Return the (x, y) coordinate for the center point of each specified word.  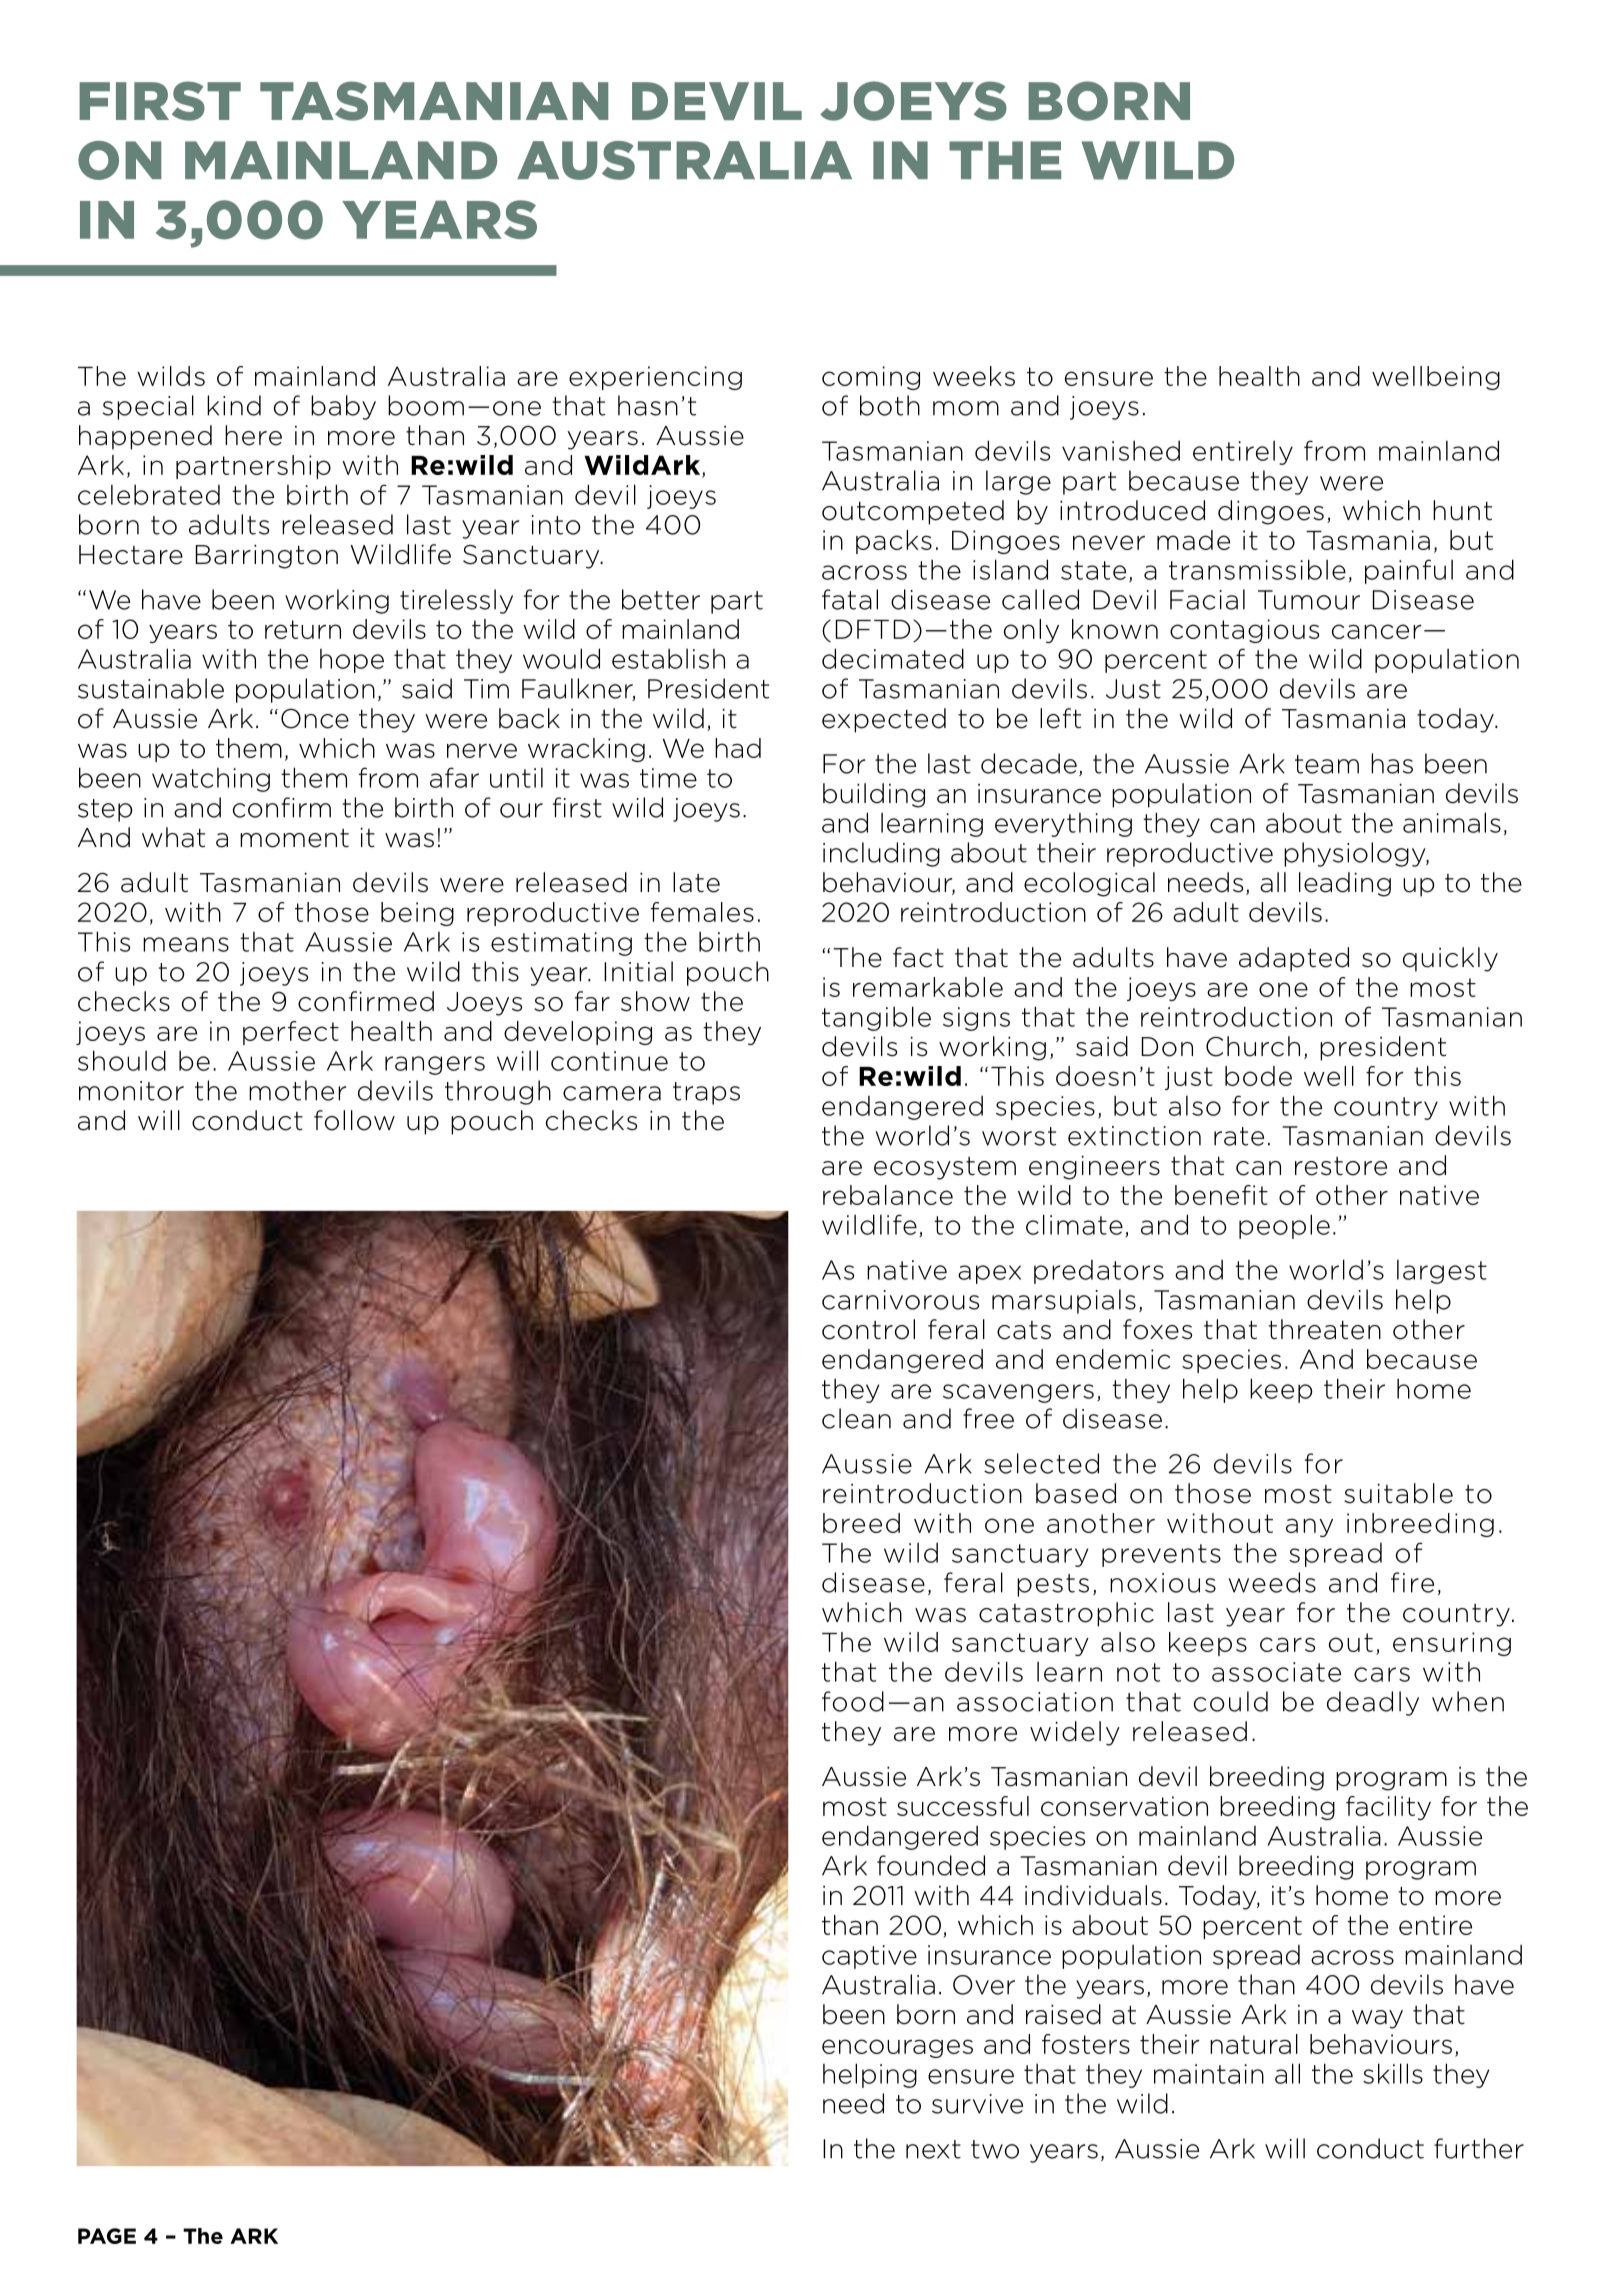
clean (856, 1418)
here (253, 435)
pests (1053, 1585)
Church (1253, 1046)
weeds (1272, 1582)
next (933, 2149)
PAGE (107, 2236)
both (890, 405)
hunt (1462, 510)
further (1479, 2148)
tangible (876, 1018)
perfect (291, 1033)
